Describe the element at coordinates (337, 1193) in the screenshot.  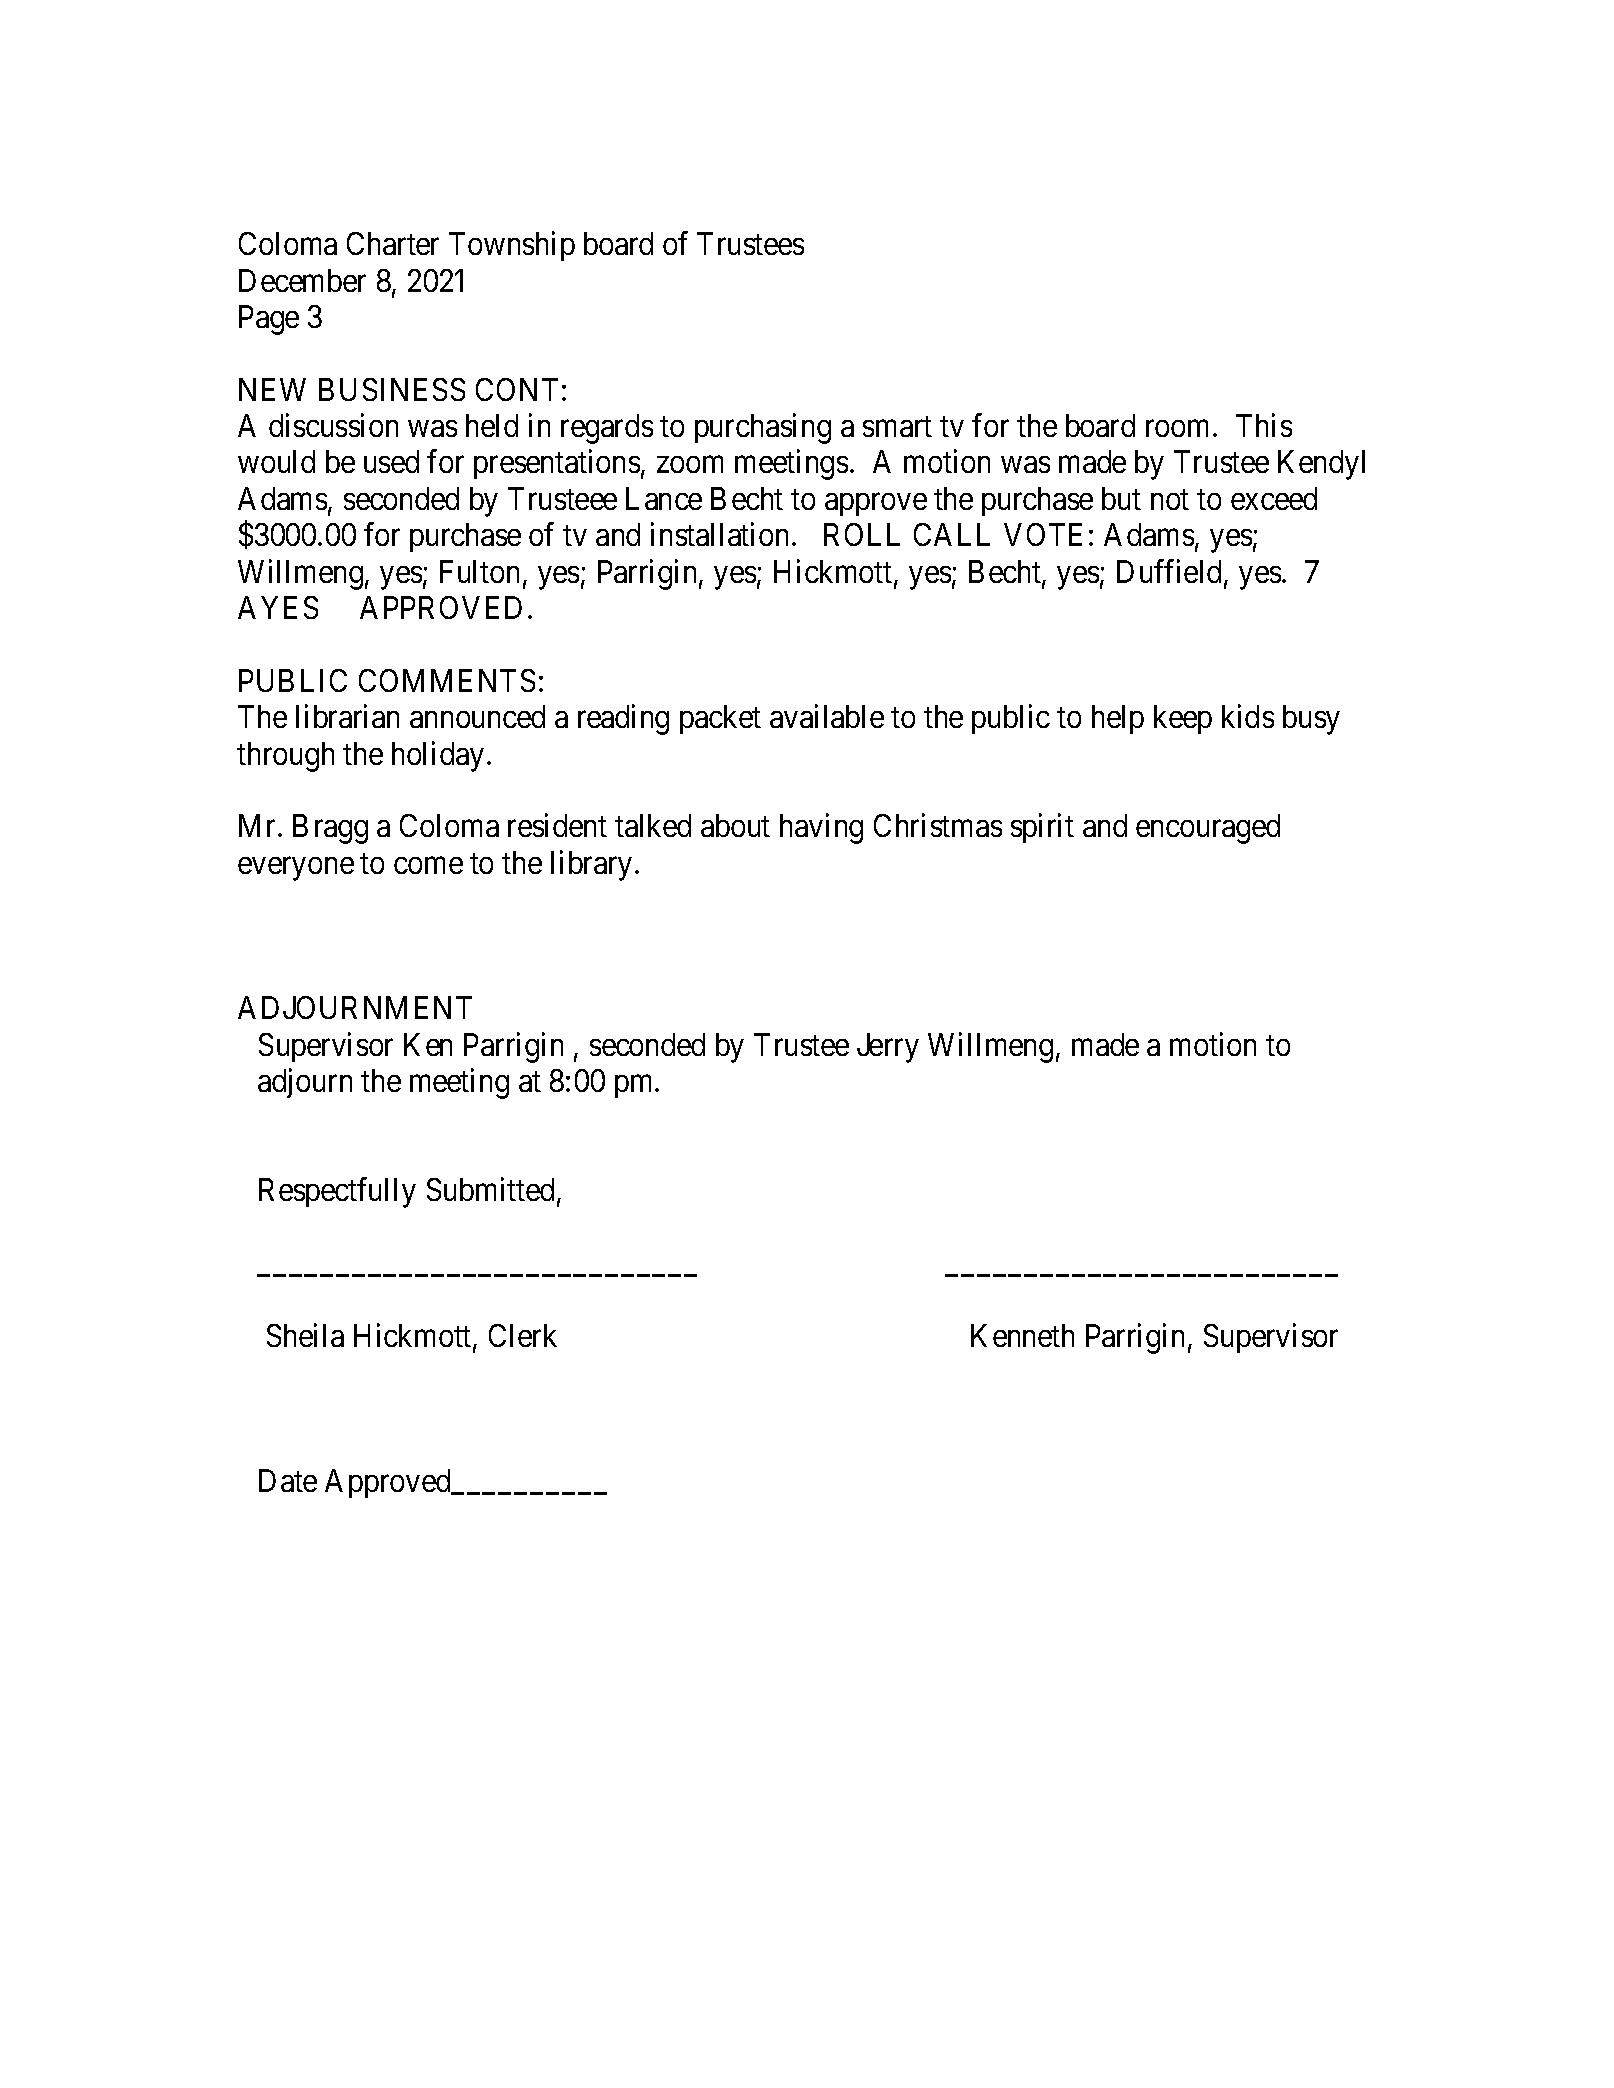
I see `Respectfully` at that location.
